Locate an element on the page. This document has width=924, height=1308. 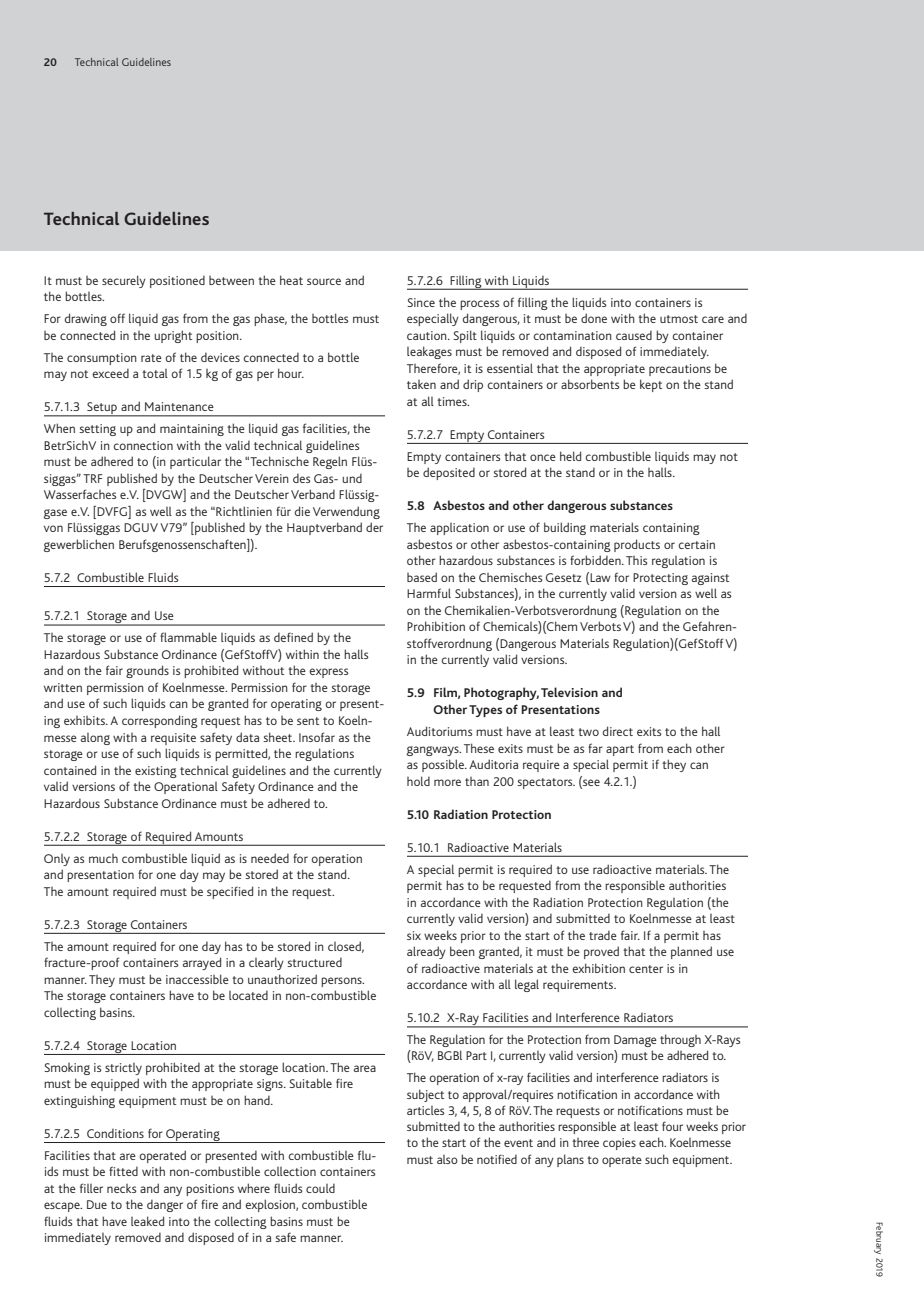
center is located at coordinates (646, 969).
